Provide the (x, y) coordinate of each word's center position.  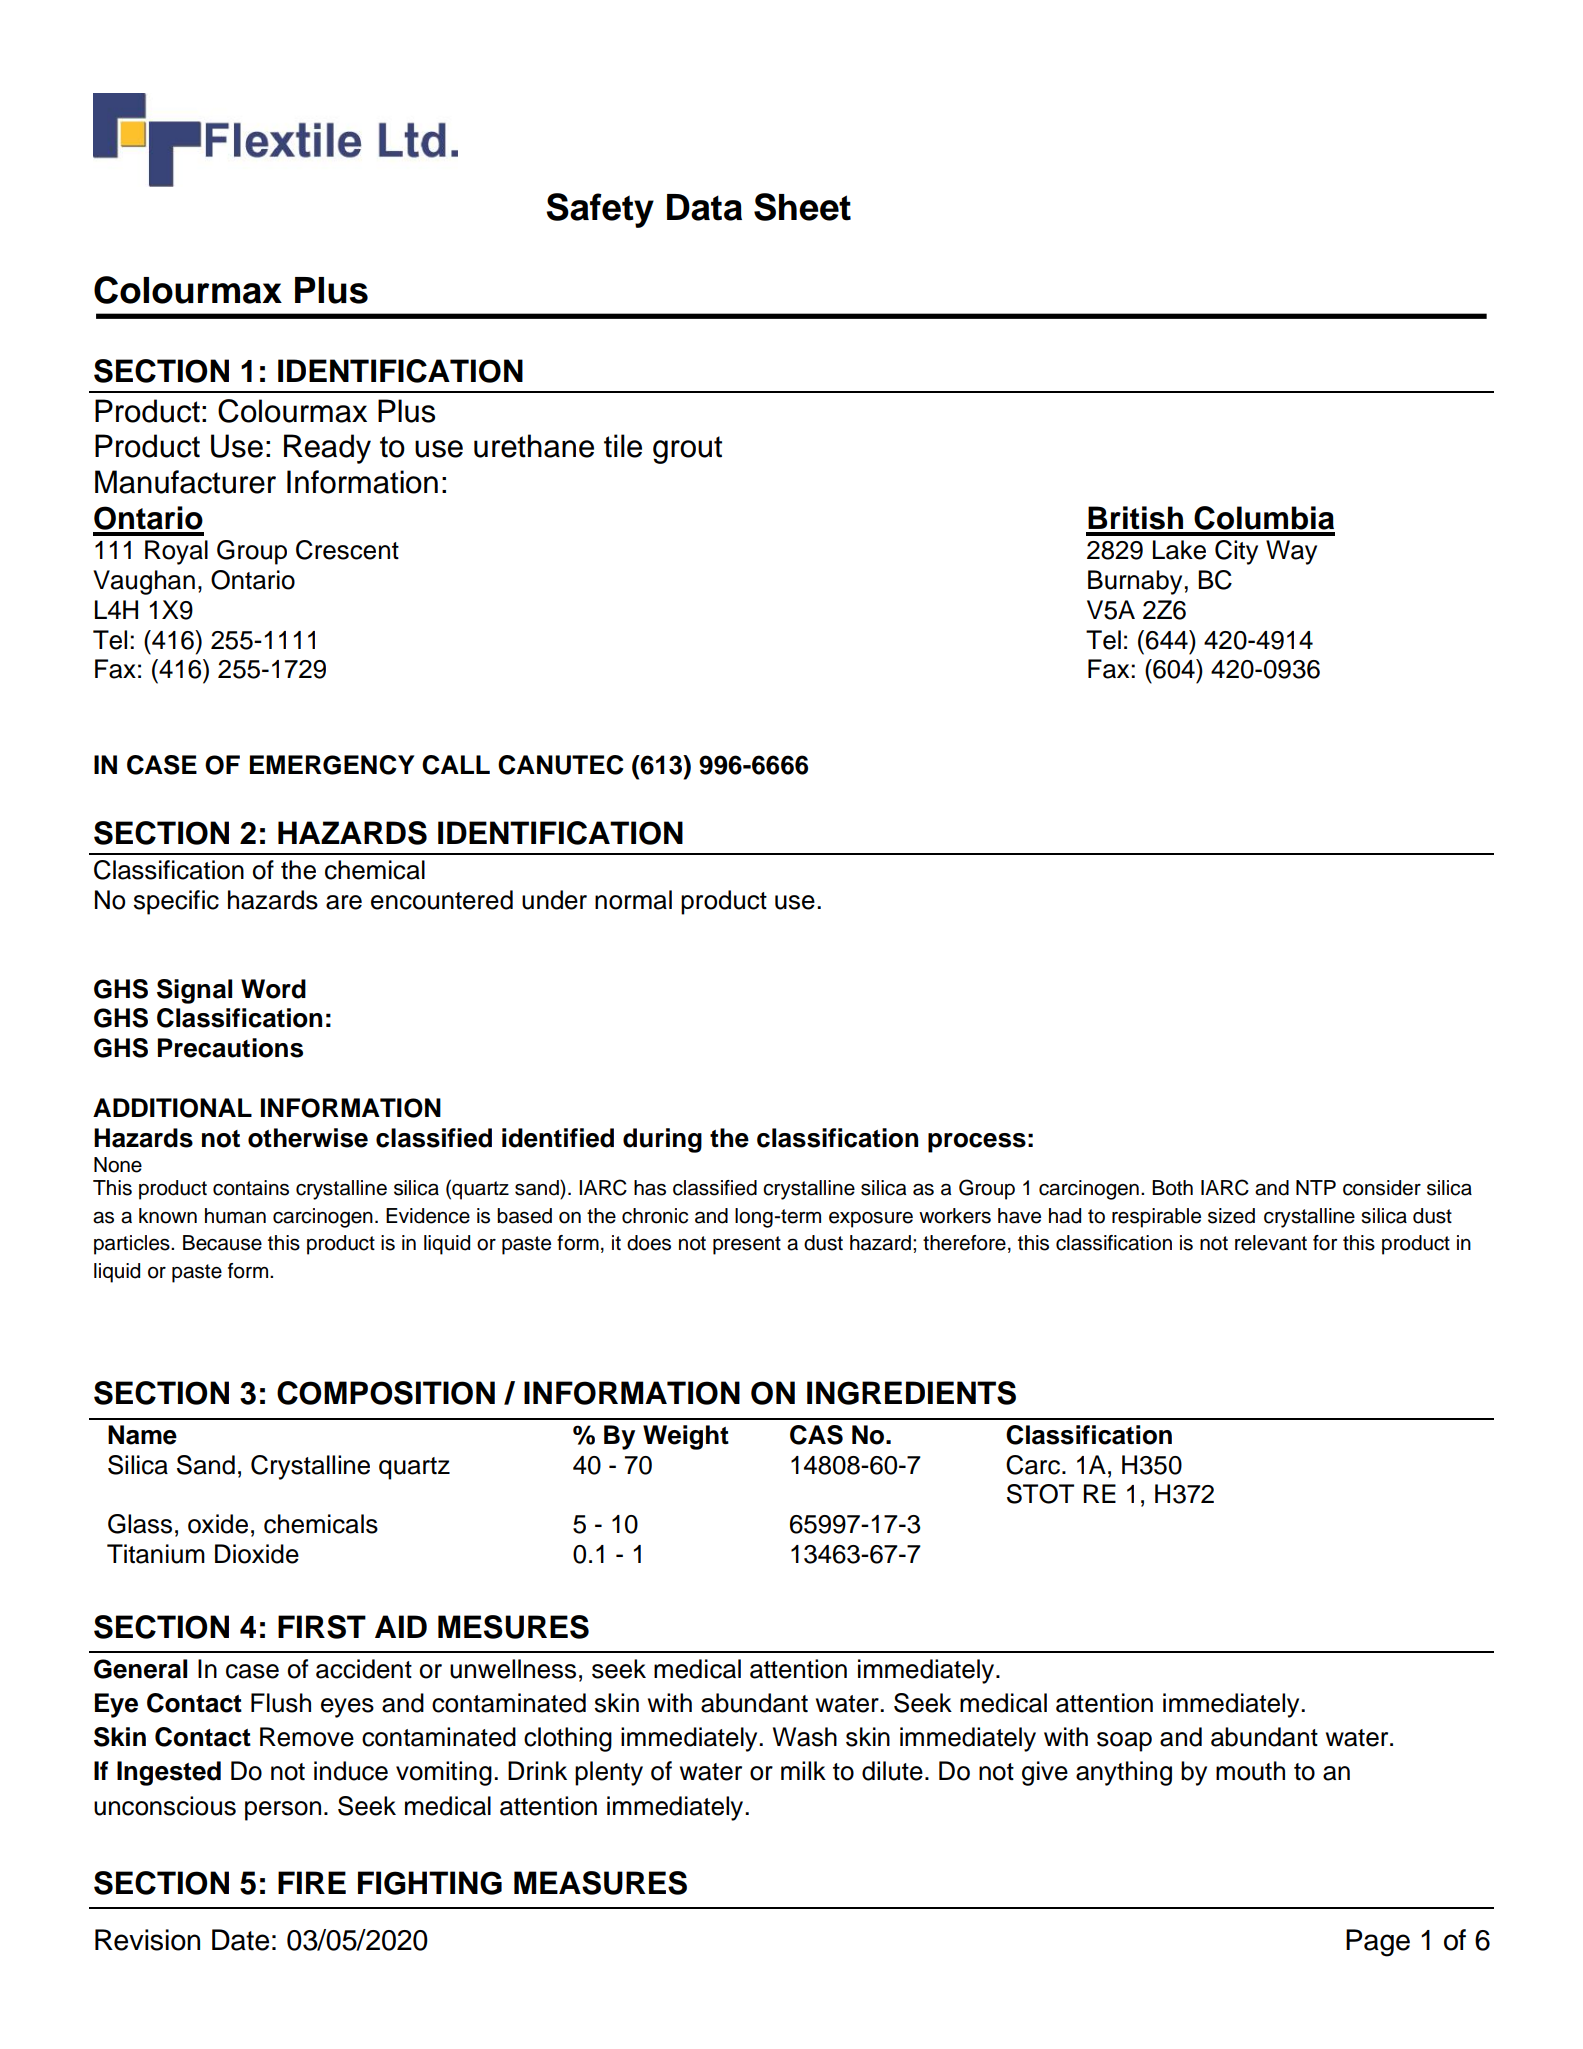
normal (633, 900)
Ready (327, 449)
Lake (1179, 550)
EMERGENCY (332, 765)
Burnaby (1135, 582)
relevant (1271, 1243)
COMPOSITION (386, 1393)
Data (704, 207)
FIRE (312, 1882)
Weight (686, 1437)
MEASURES (600, 1883)
